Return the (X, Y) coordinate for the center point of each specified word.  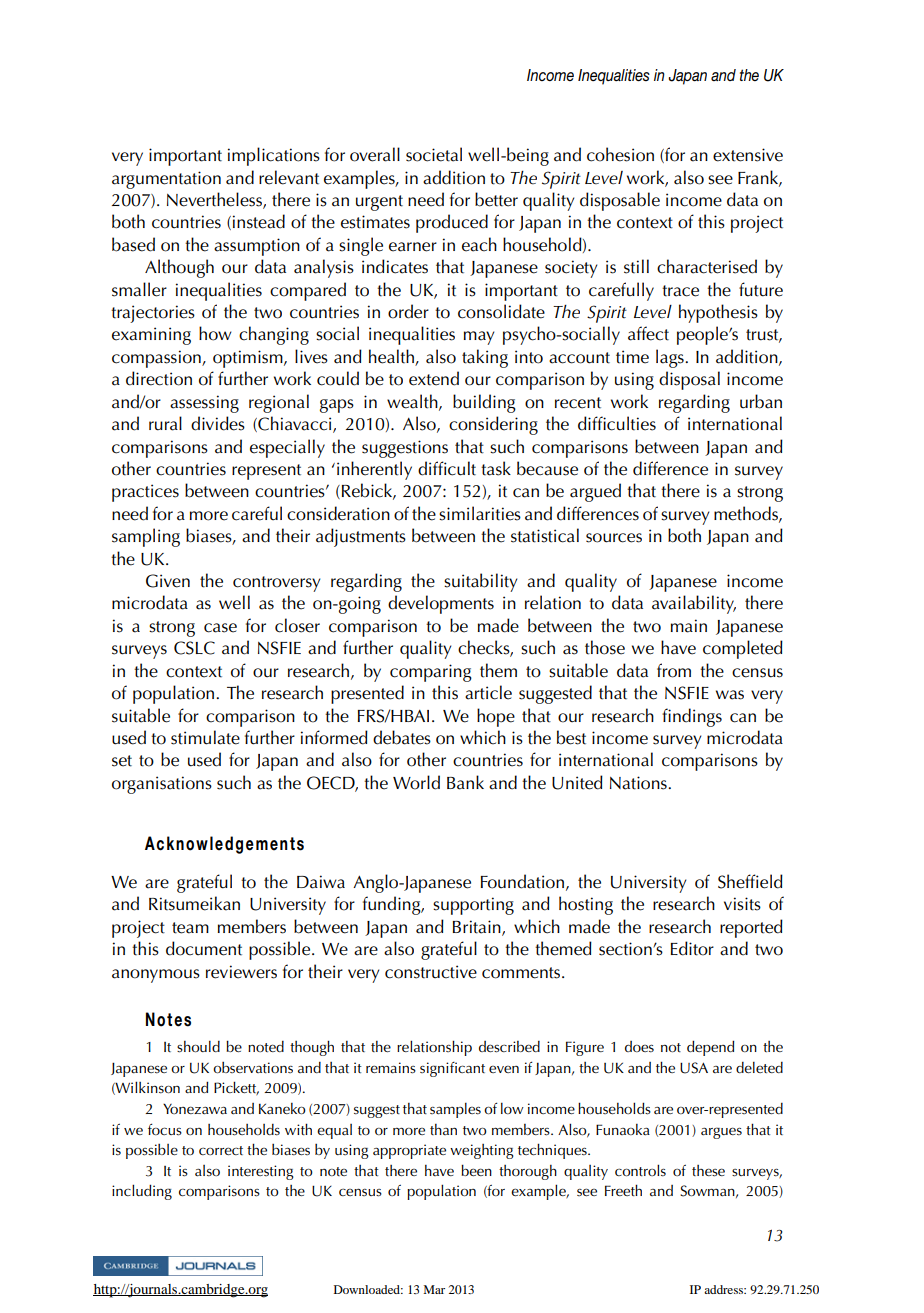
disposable (620, 201)
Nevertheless (215, 200)
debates (402, 737)
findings (692, 717)
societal (434, 154)
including (142, 1192)
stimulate (205, 737)
